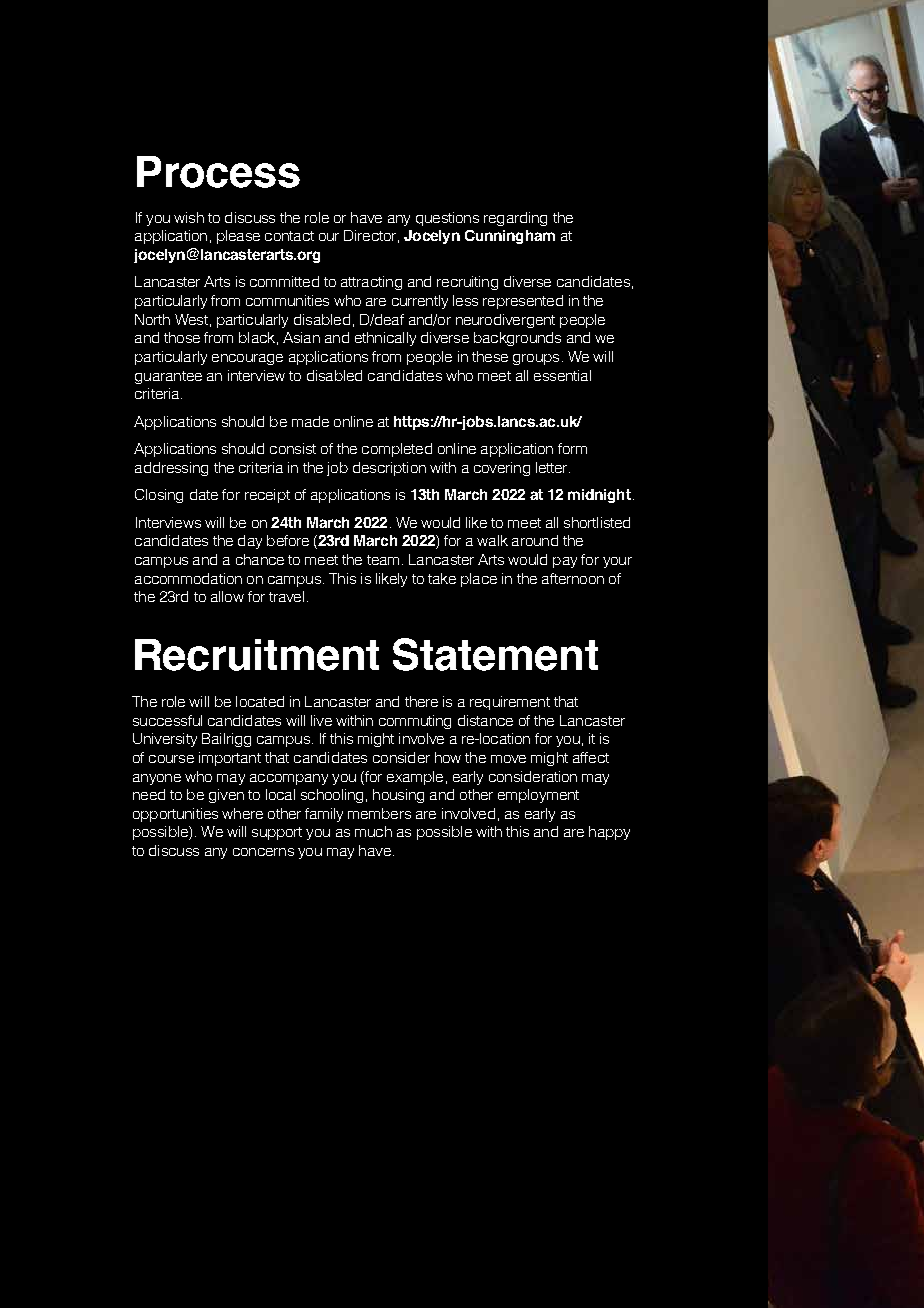  I want to click on afternoon, so click(573, 578).
